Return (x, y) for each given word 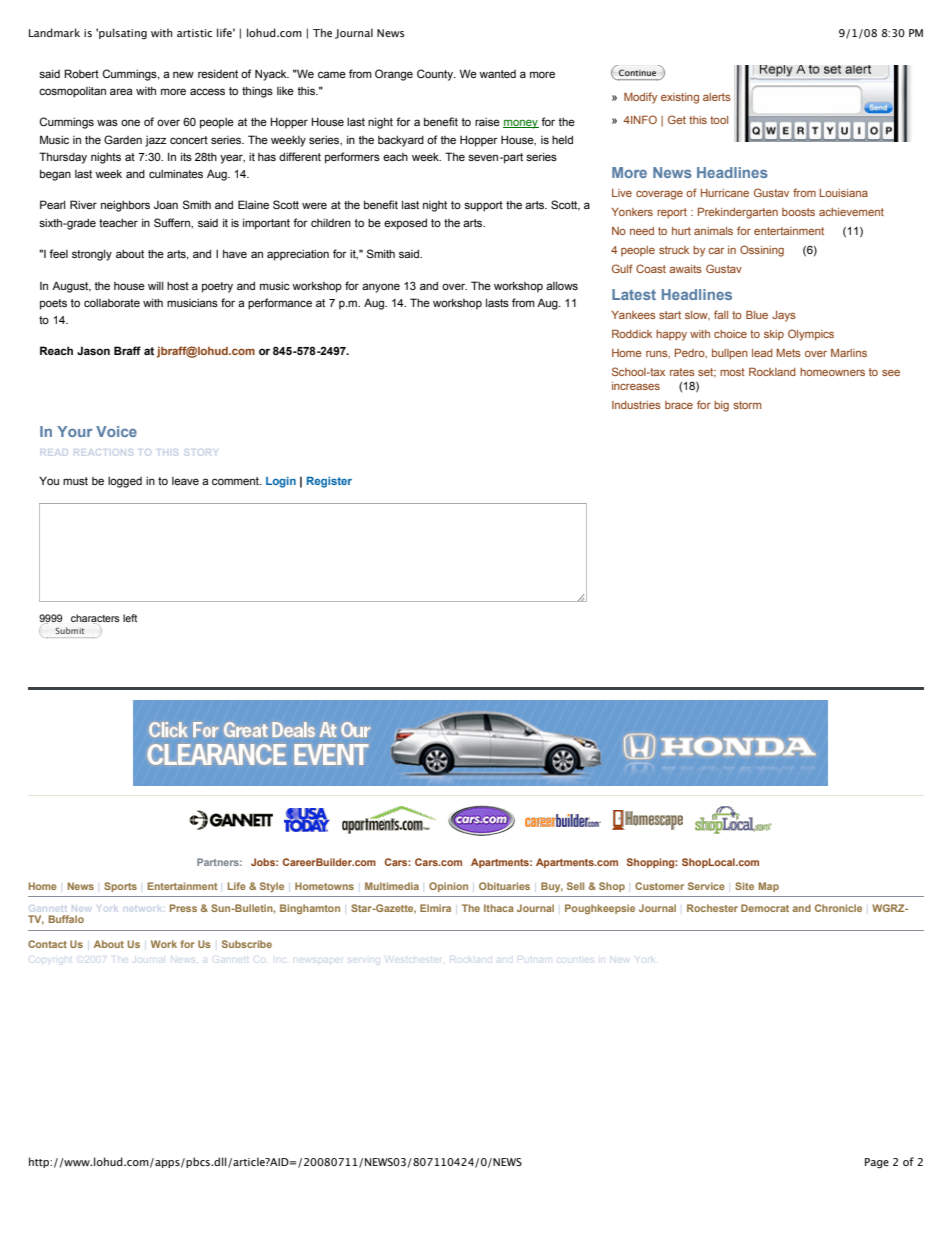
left (130, 618)
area (121, 91)
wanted (497, 74)
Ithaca (499, 908)
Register (329, 482)
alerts (717, 97)
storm (747, 405)
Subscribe (247, 944)
